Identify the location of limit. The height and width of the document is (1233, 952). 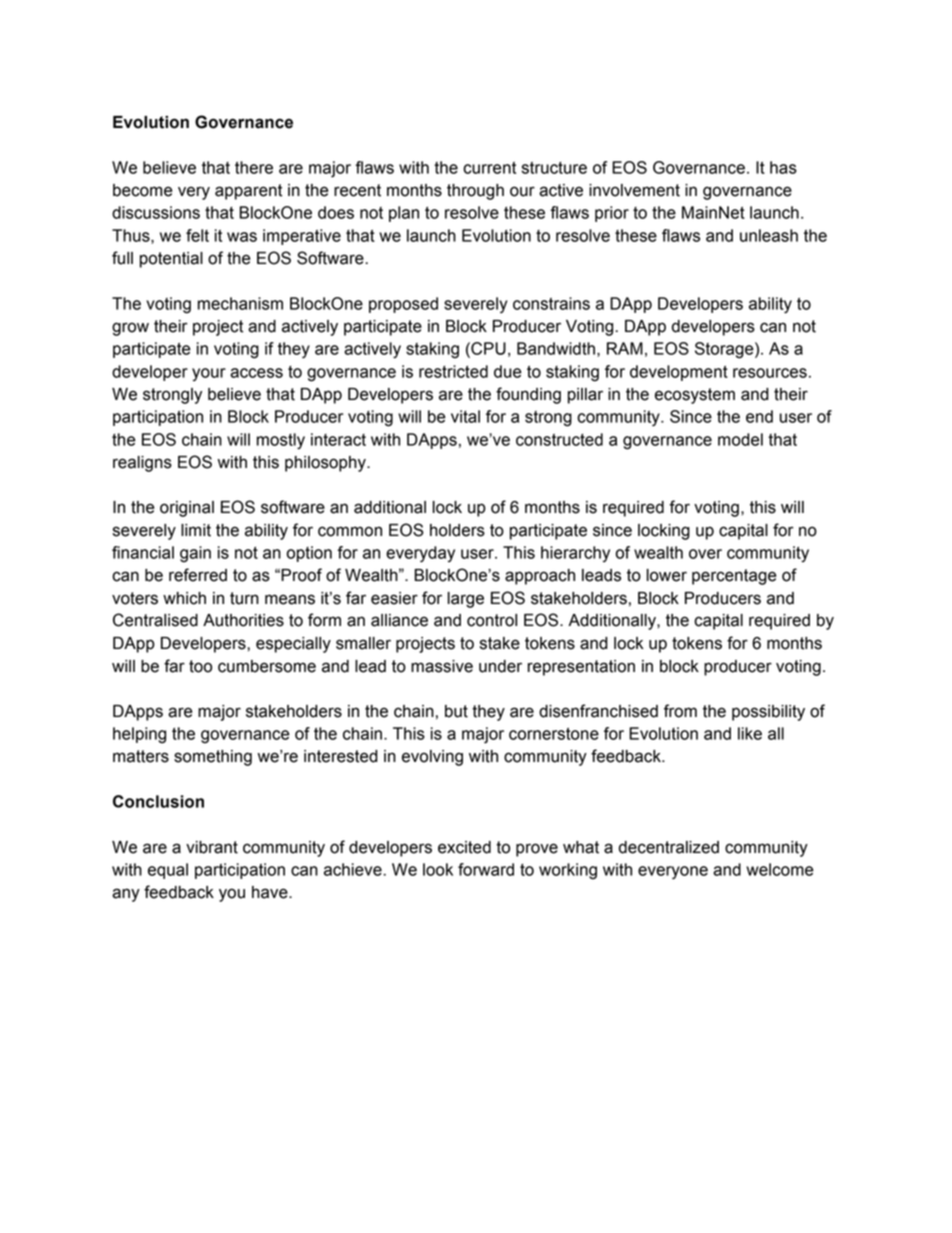
(196, 530).
